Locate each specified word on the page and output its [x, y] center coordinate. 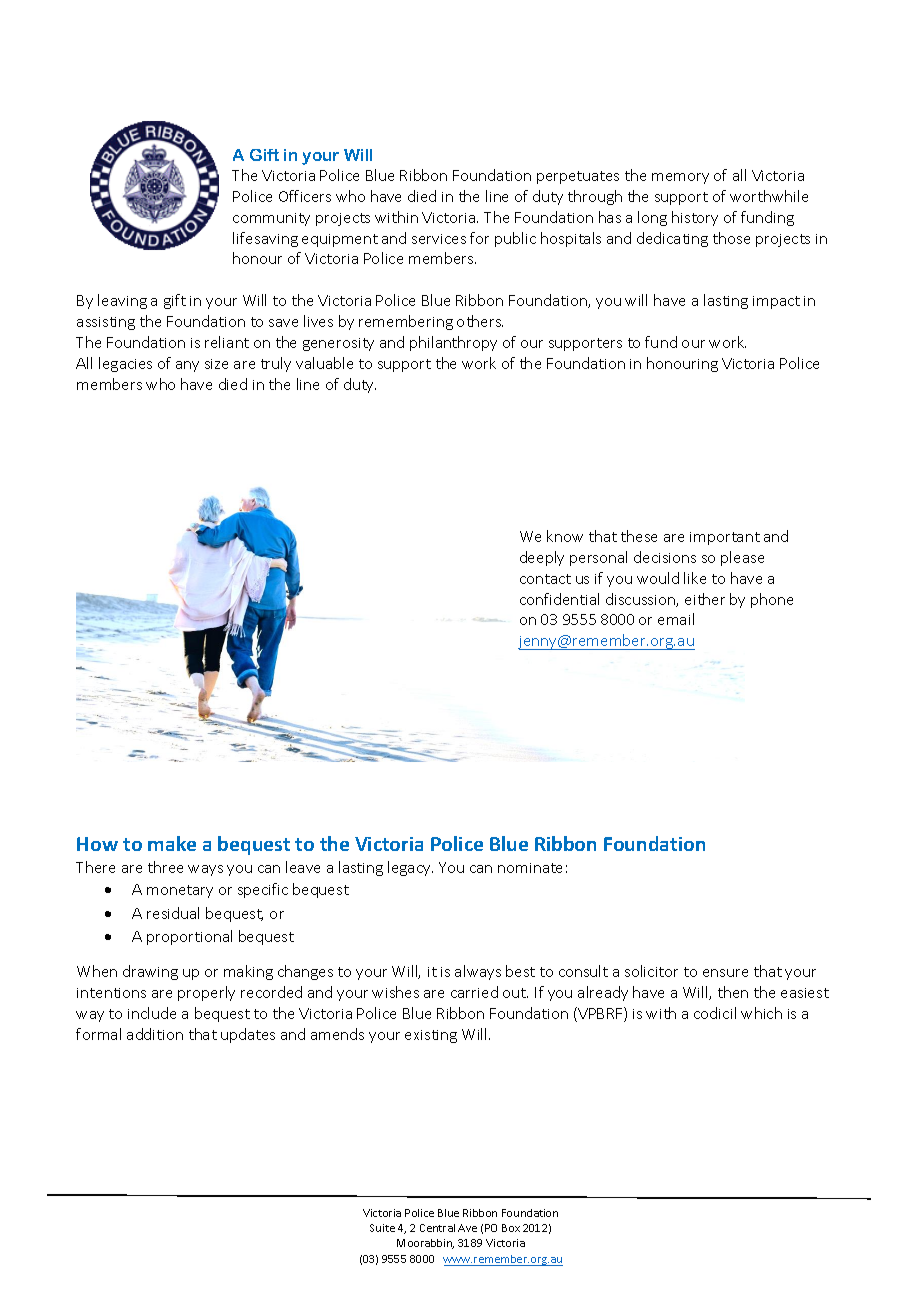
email [676, 619]
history [695, 218]
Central [437, 1228]
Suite [382, 1228]
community [271, 219]
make [172, 843]
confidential [559, 599]
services [439, 239]
